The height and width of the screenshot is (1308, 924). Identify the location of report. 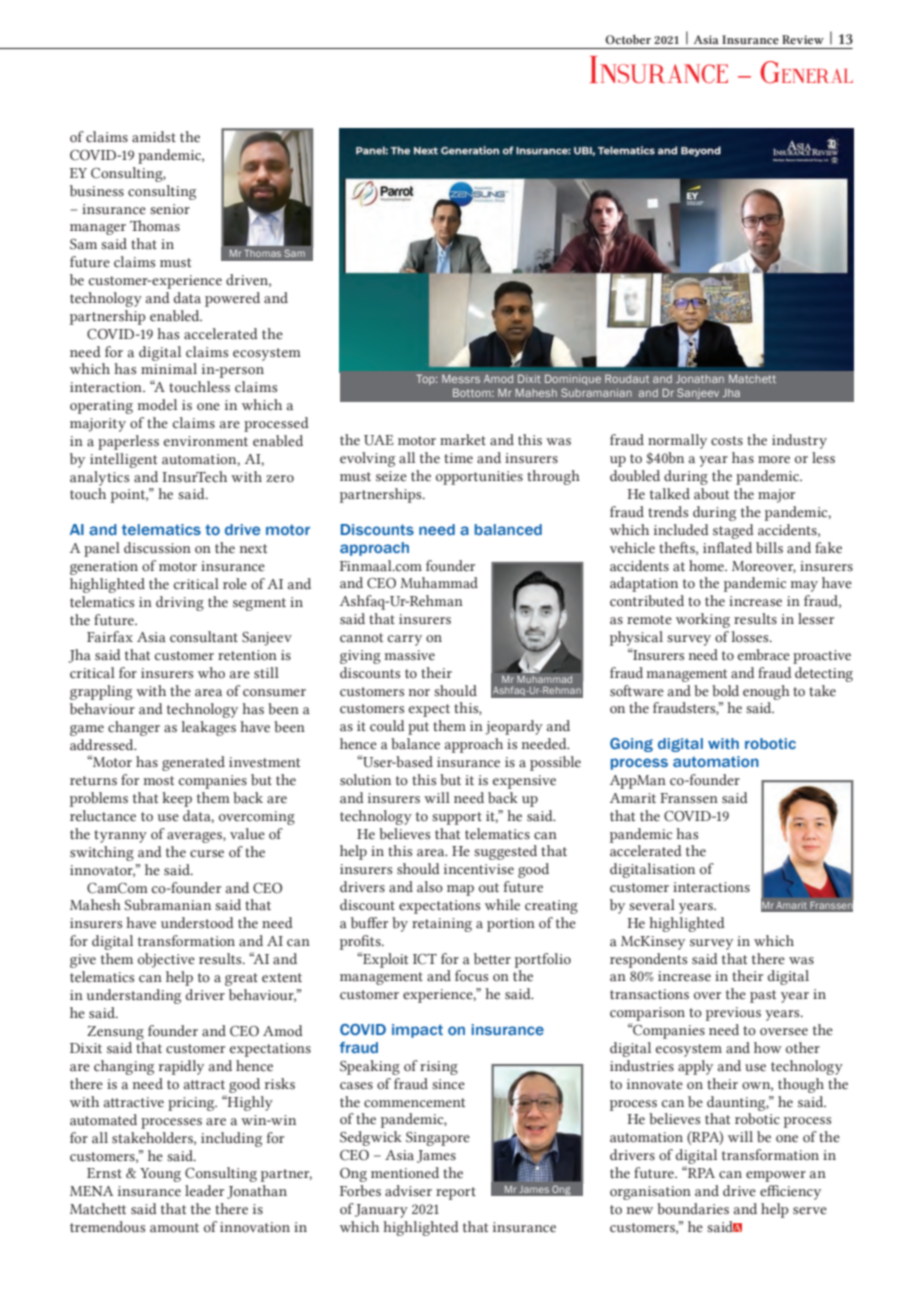
(456, 1193).
